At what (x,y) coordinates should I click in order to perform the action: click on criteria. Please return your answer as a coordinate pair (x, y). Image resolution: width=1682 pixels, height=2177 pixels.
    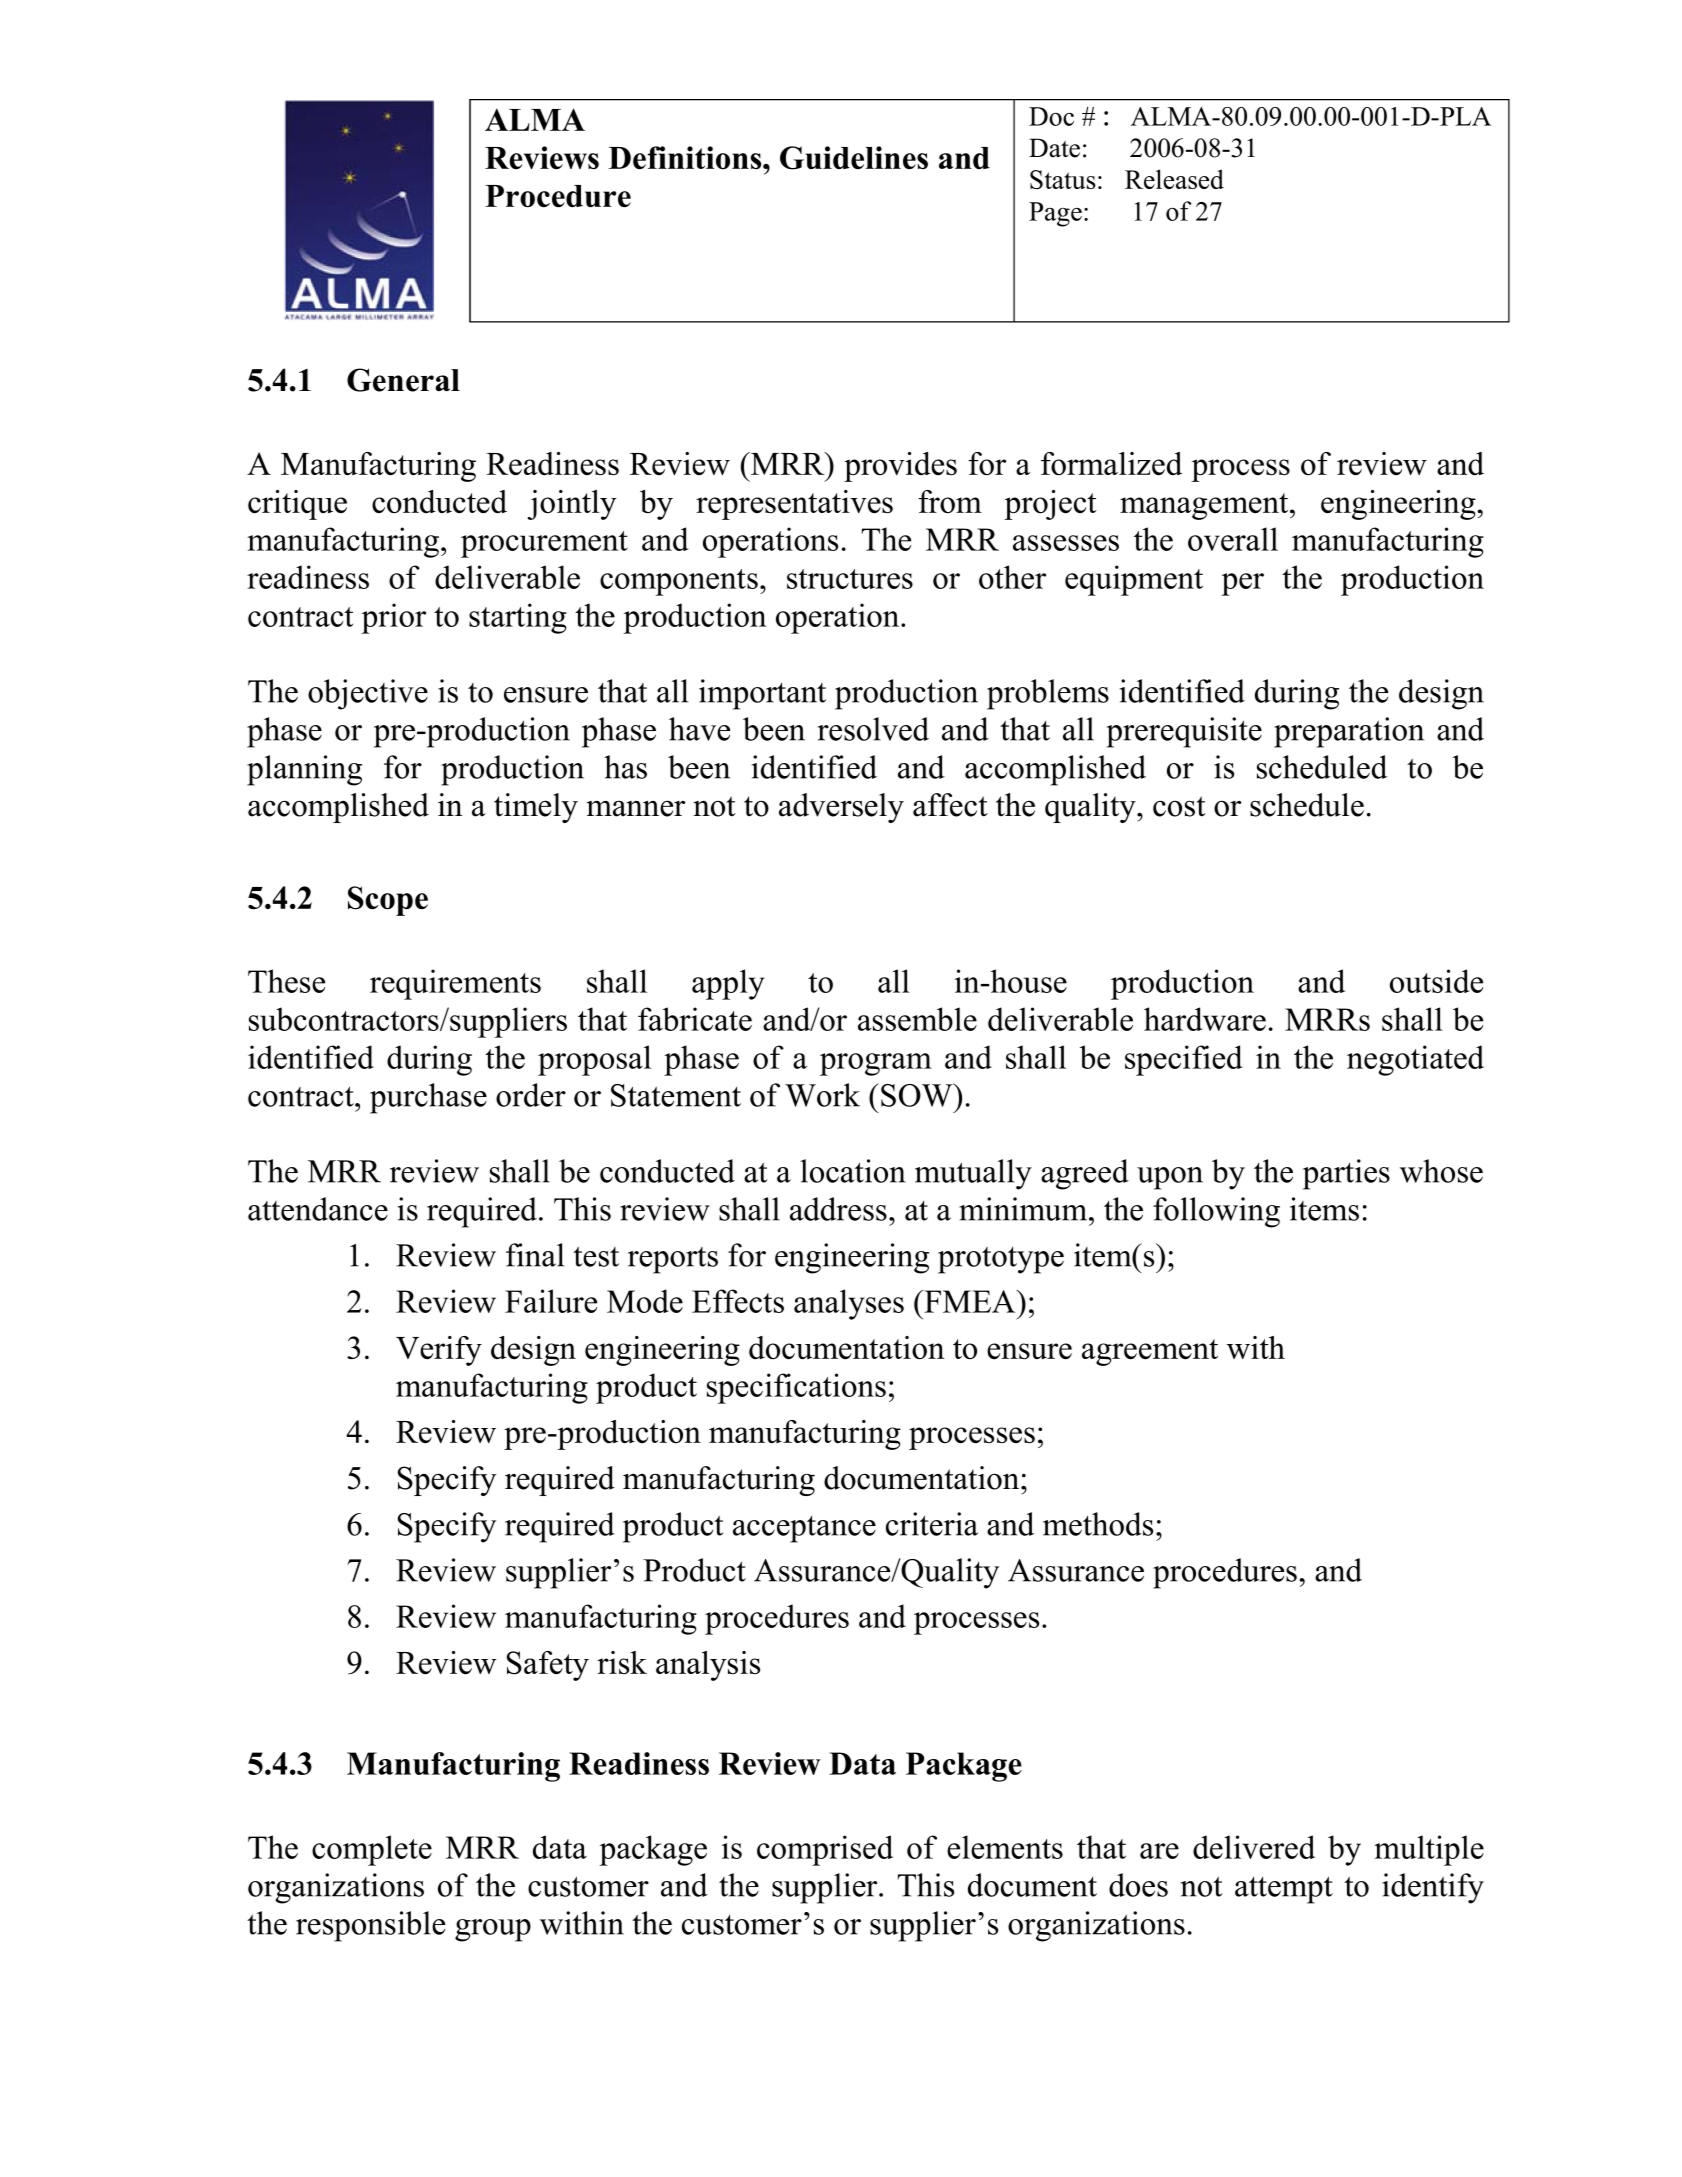
    Looking at the image, I should click on (932, 1524).
